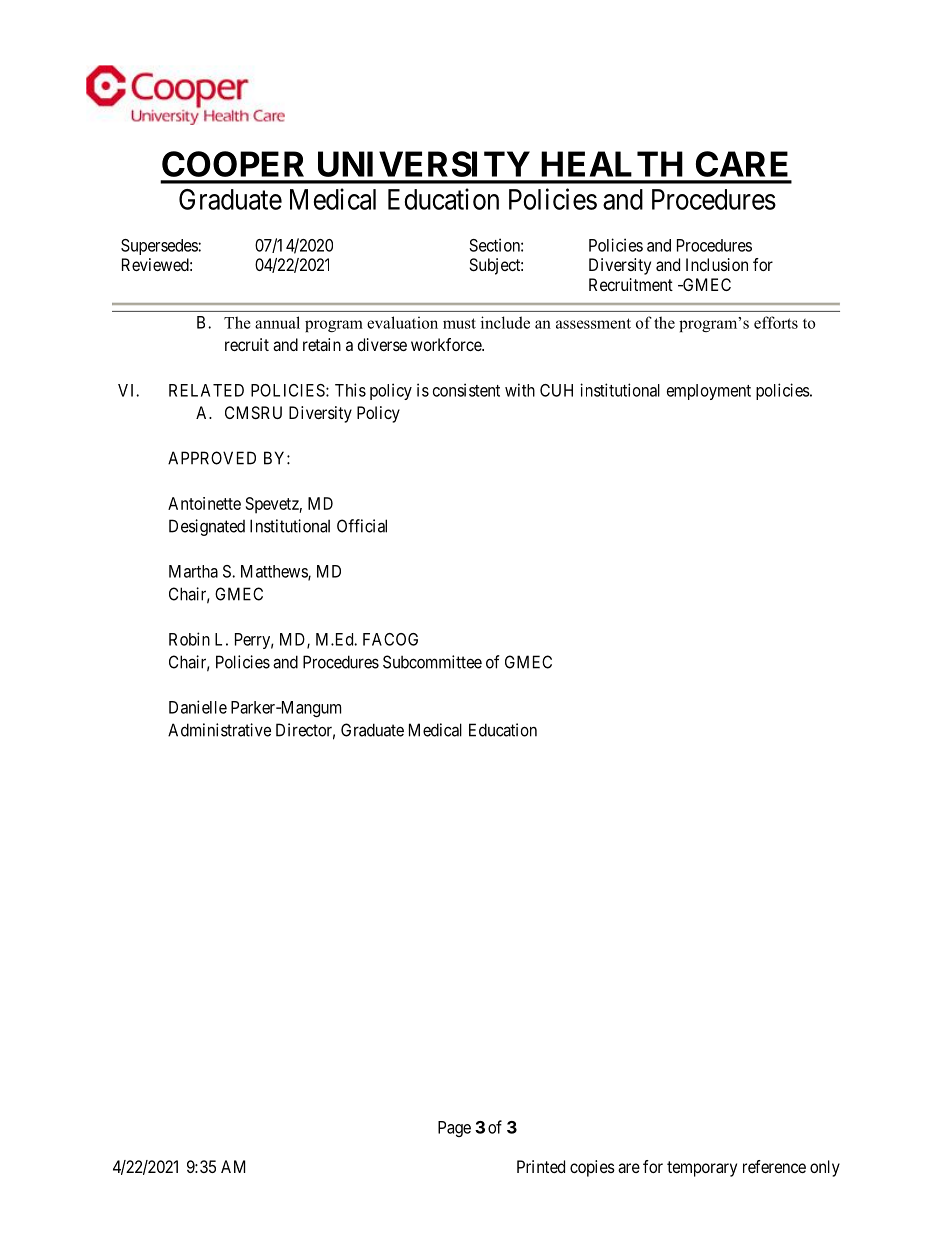 The width and height of the screenshot is (952, 1233). I want to click on HEALTH, so click(612, 164).
